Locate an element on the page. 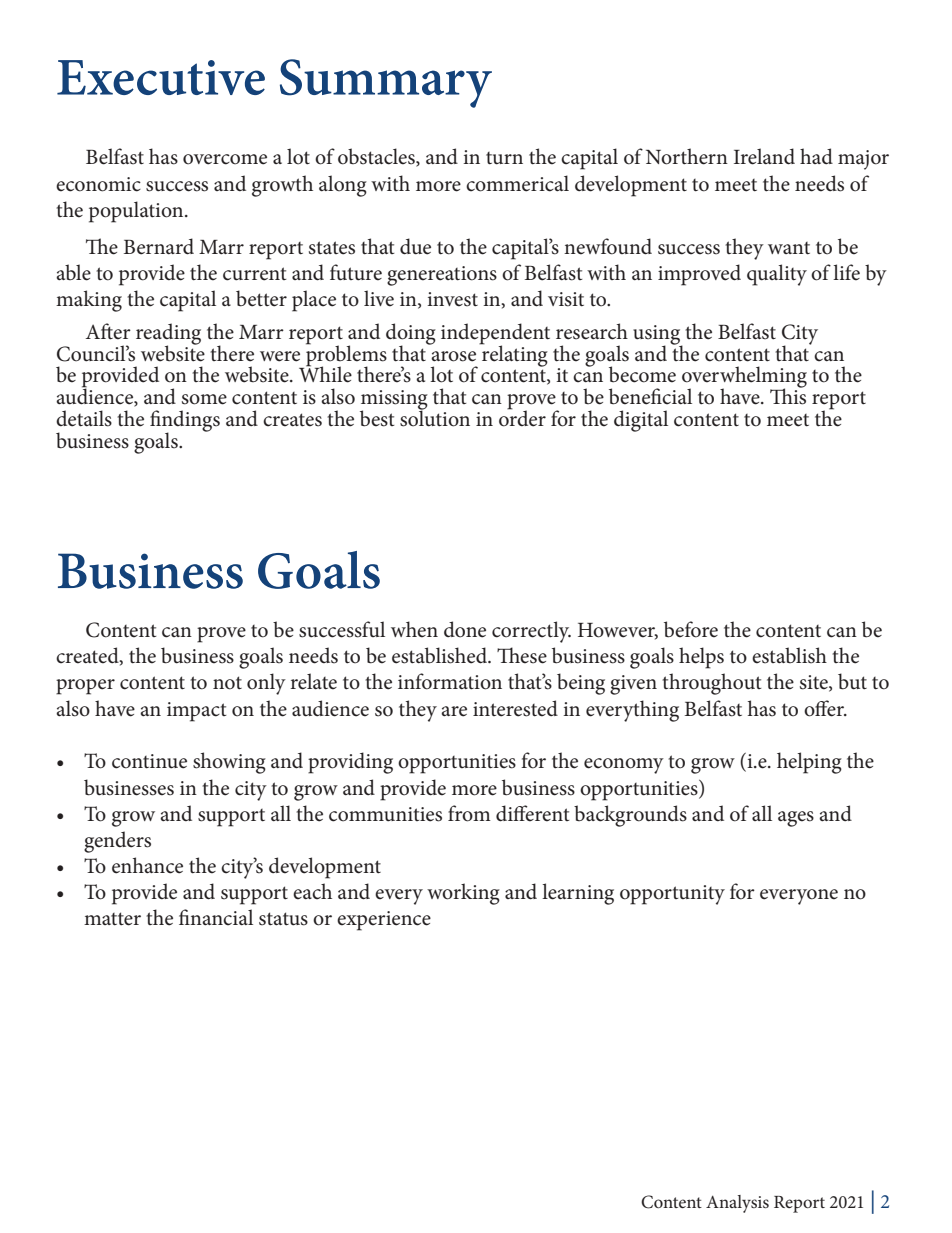 This page has width=952, height=1233. solution is located at coordinates (435, 417).
